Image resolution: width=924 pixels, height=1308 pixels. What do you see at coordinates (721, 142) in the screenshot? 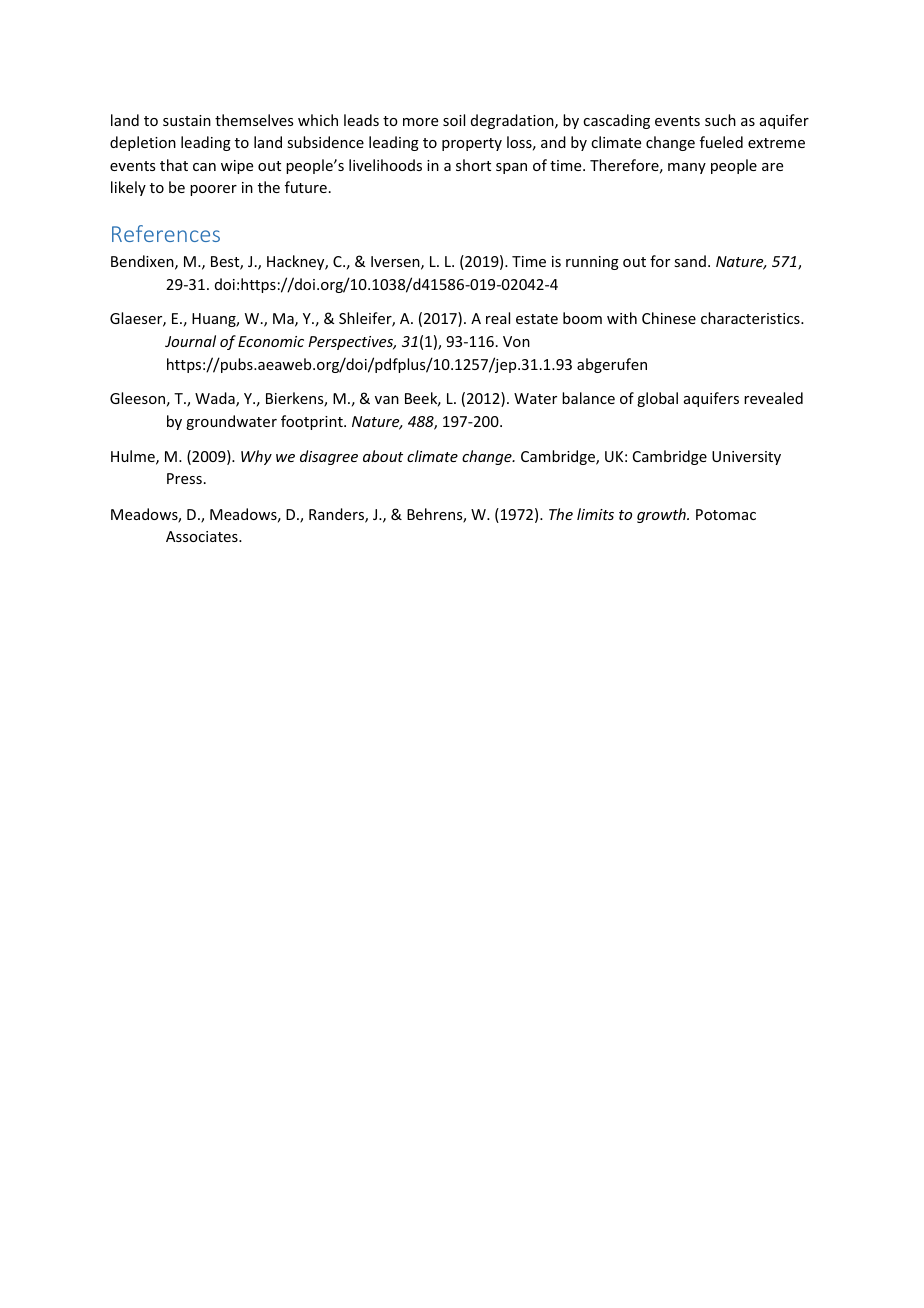
I see `fueled` at bounding box center [721, 142].
